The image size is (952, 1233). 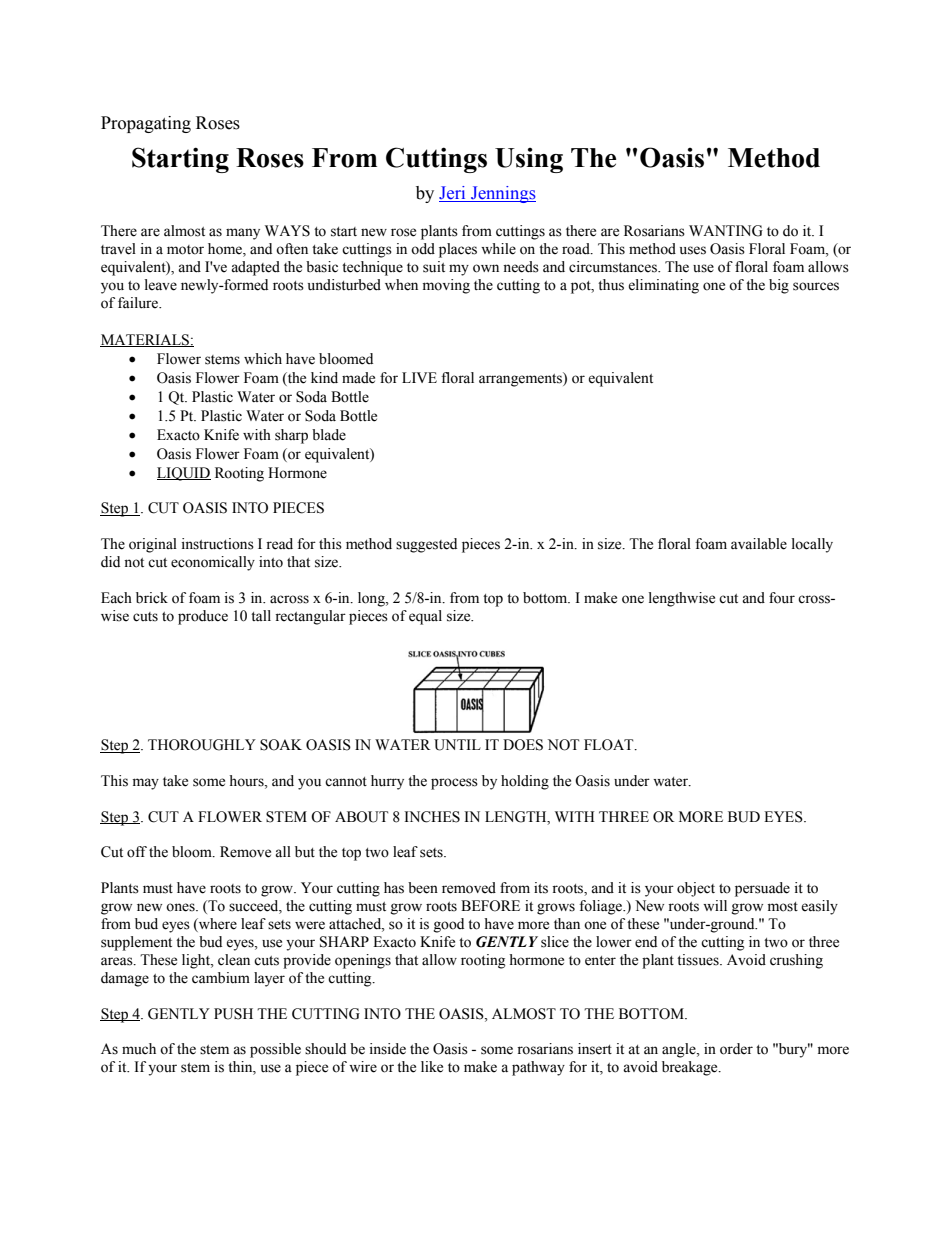 What do you see at coordinates (726, 231) in the page?
I see `WANTING` at bounding box center [726, 231].
